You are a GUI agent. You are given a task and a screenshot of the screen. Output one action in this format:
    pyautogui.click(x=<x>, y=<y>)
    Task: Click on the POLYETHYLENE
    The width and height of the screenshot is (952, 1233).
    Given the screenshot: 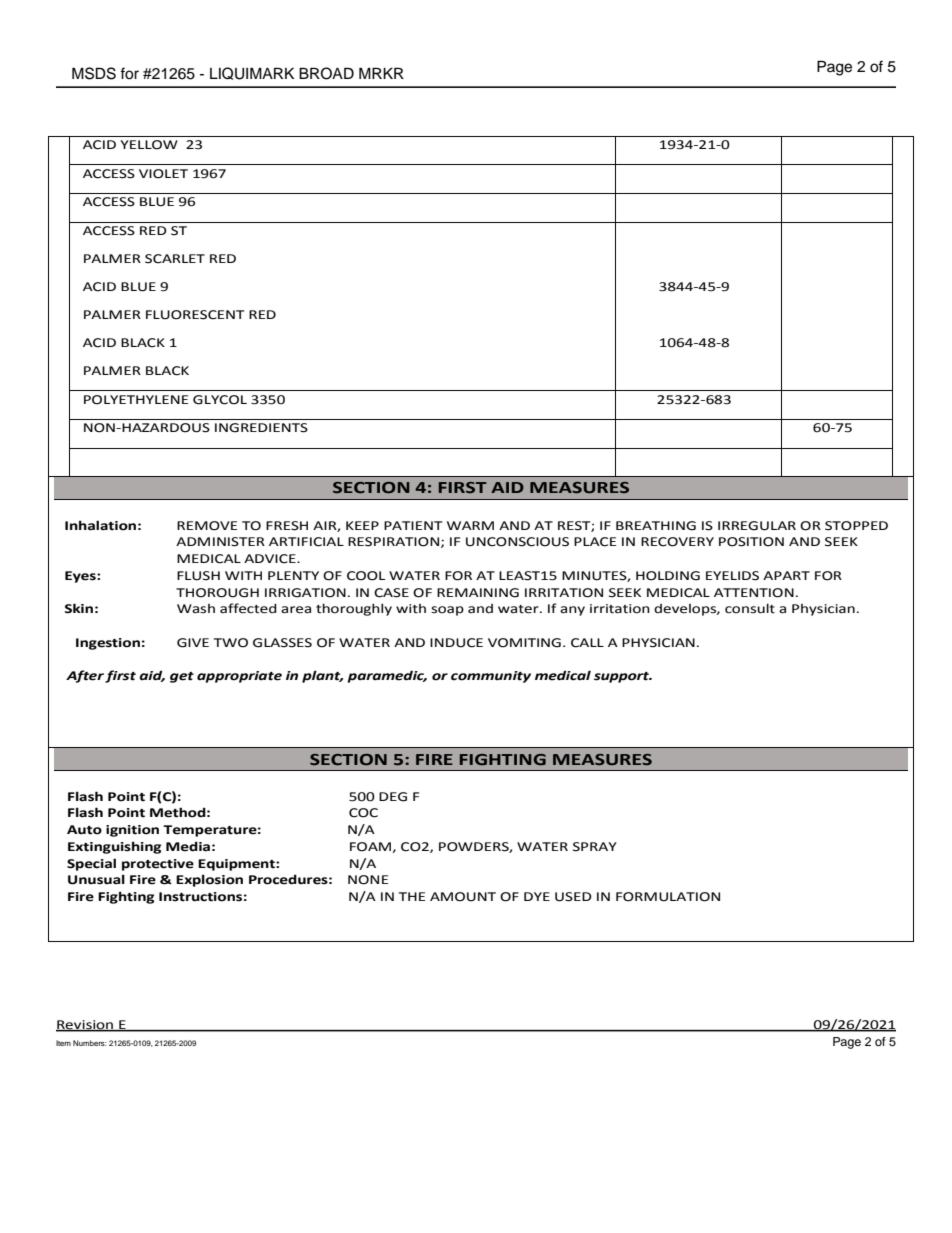 What is the action you would take?
    pyautogui.click(x=136, y=400)
